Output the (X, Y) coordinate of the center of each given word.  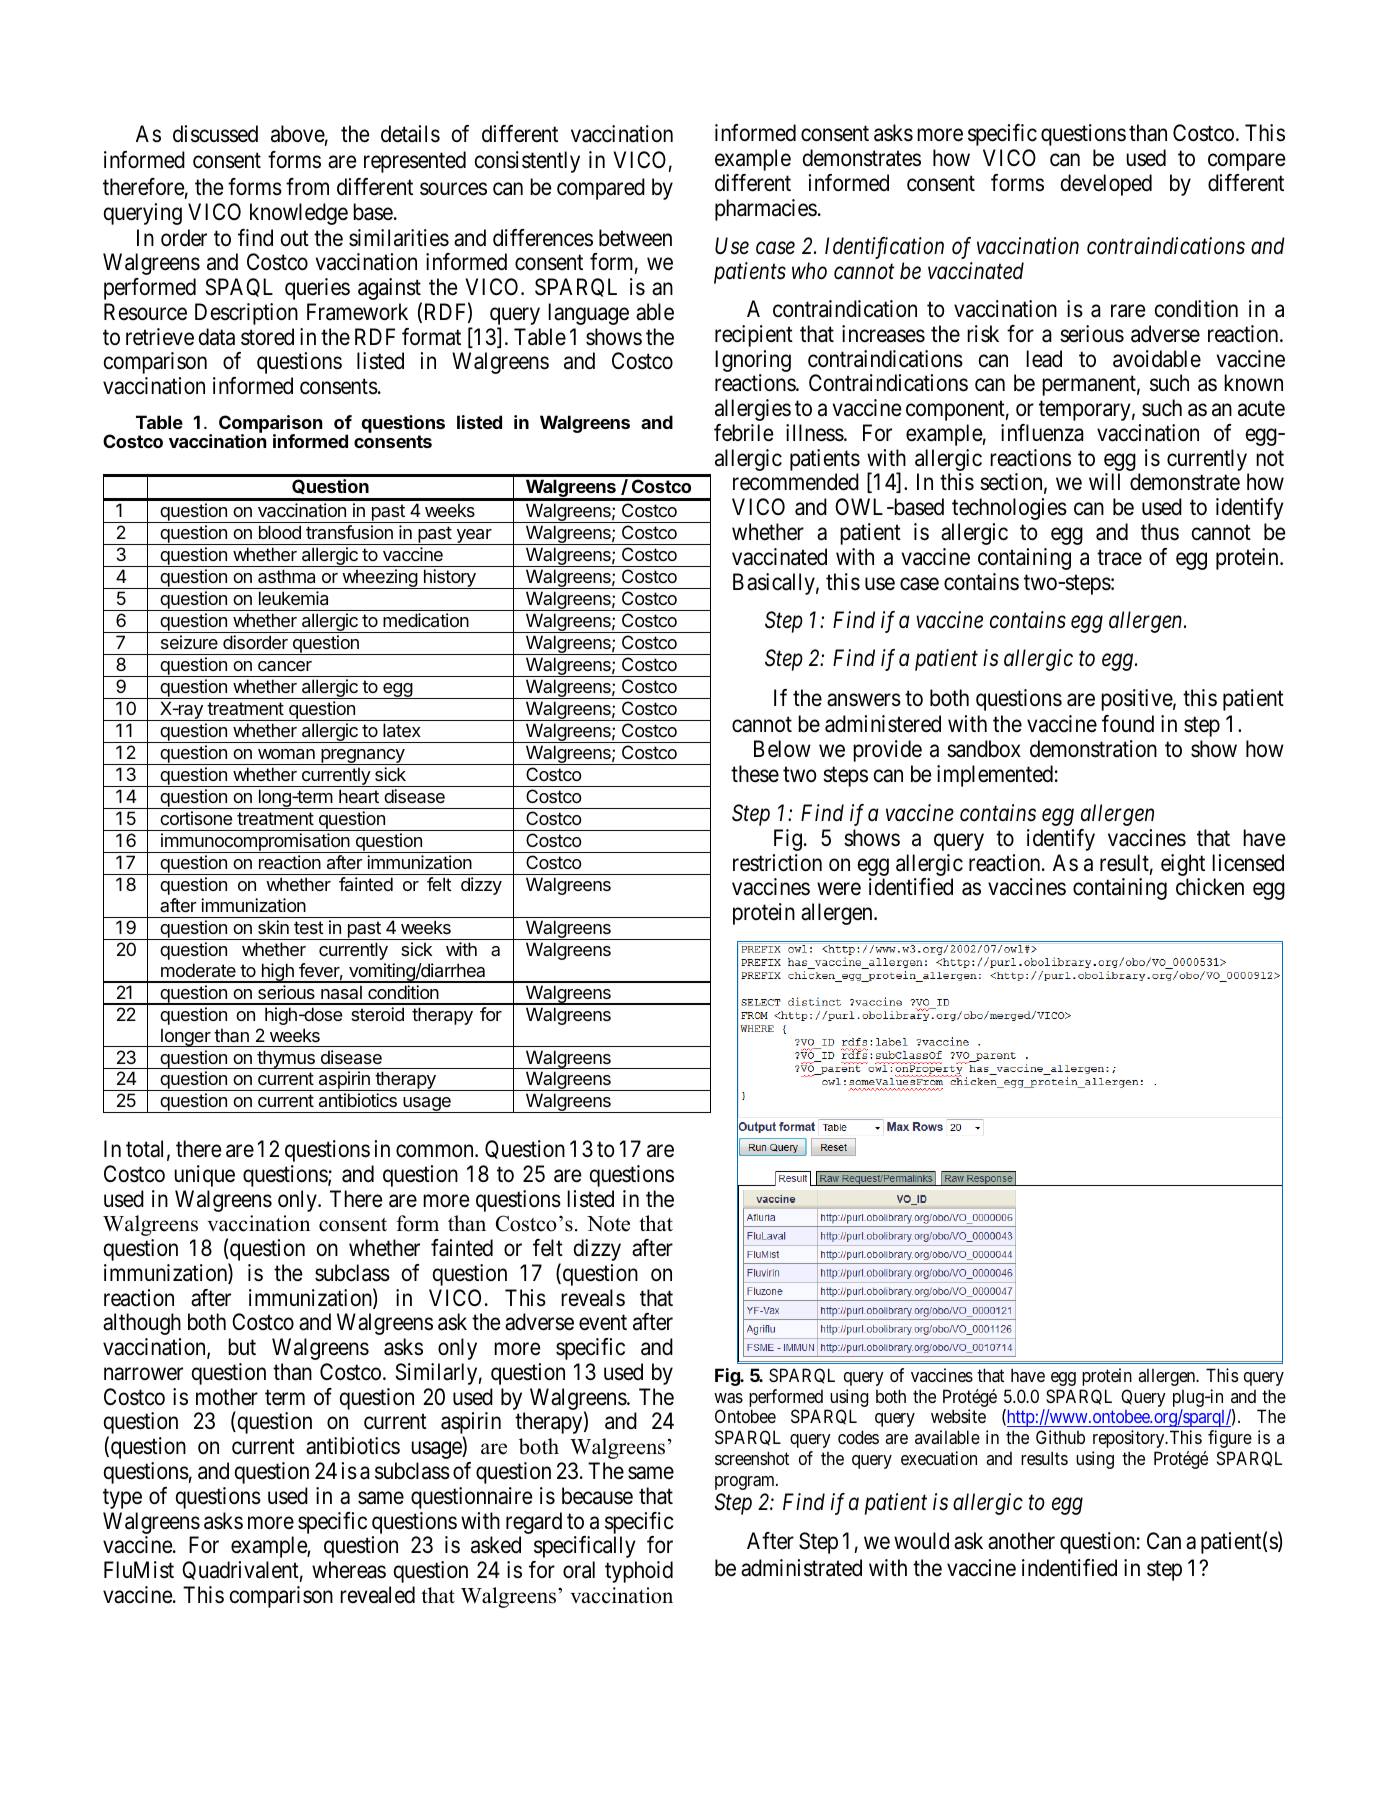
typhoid (639, 1572)
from (307, 187)
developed (1106, 185)
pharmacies (766, 210)
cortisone (196, 818)
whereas (349, 1570)
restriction (777, 863)
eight (1183, 866)
